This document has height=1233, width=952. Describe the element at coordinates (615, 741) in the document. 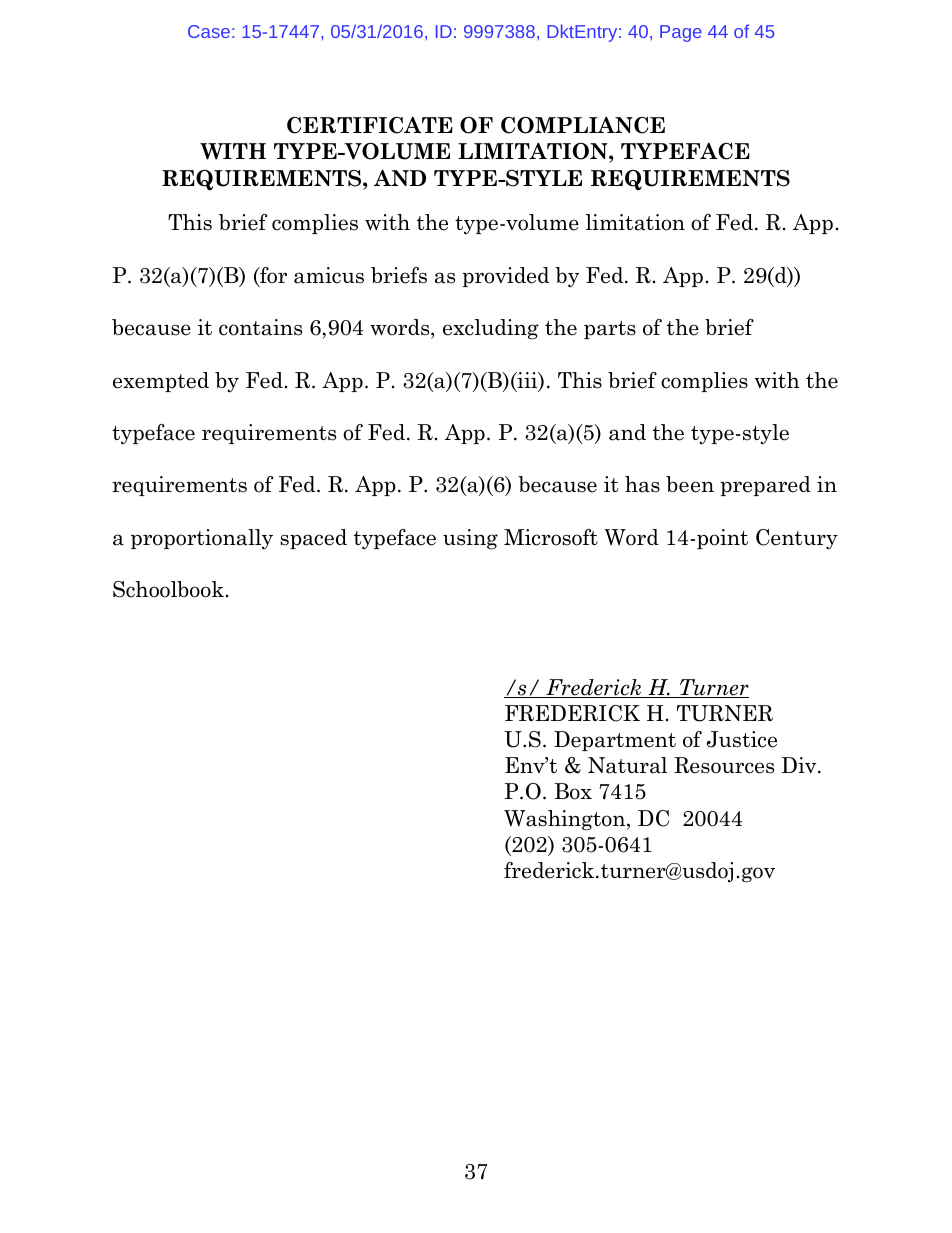

I see `Department` at that location.
